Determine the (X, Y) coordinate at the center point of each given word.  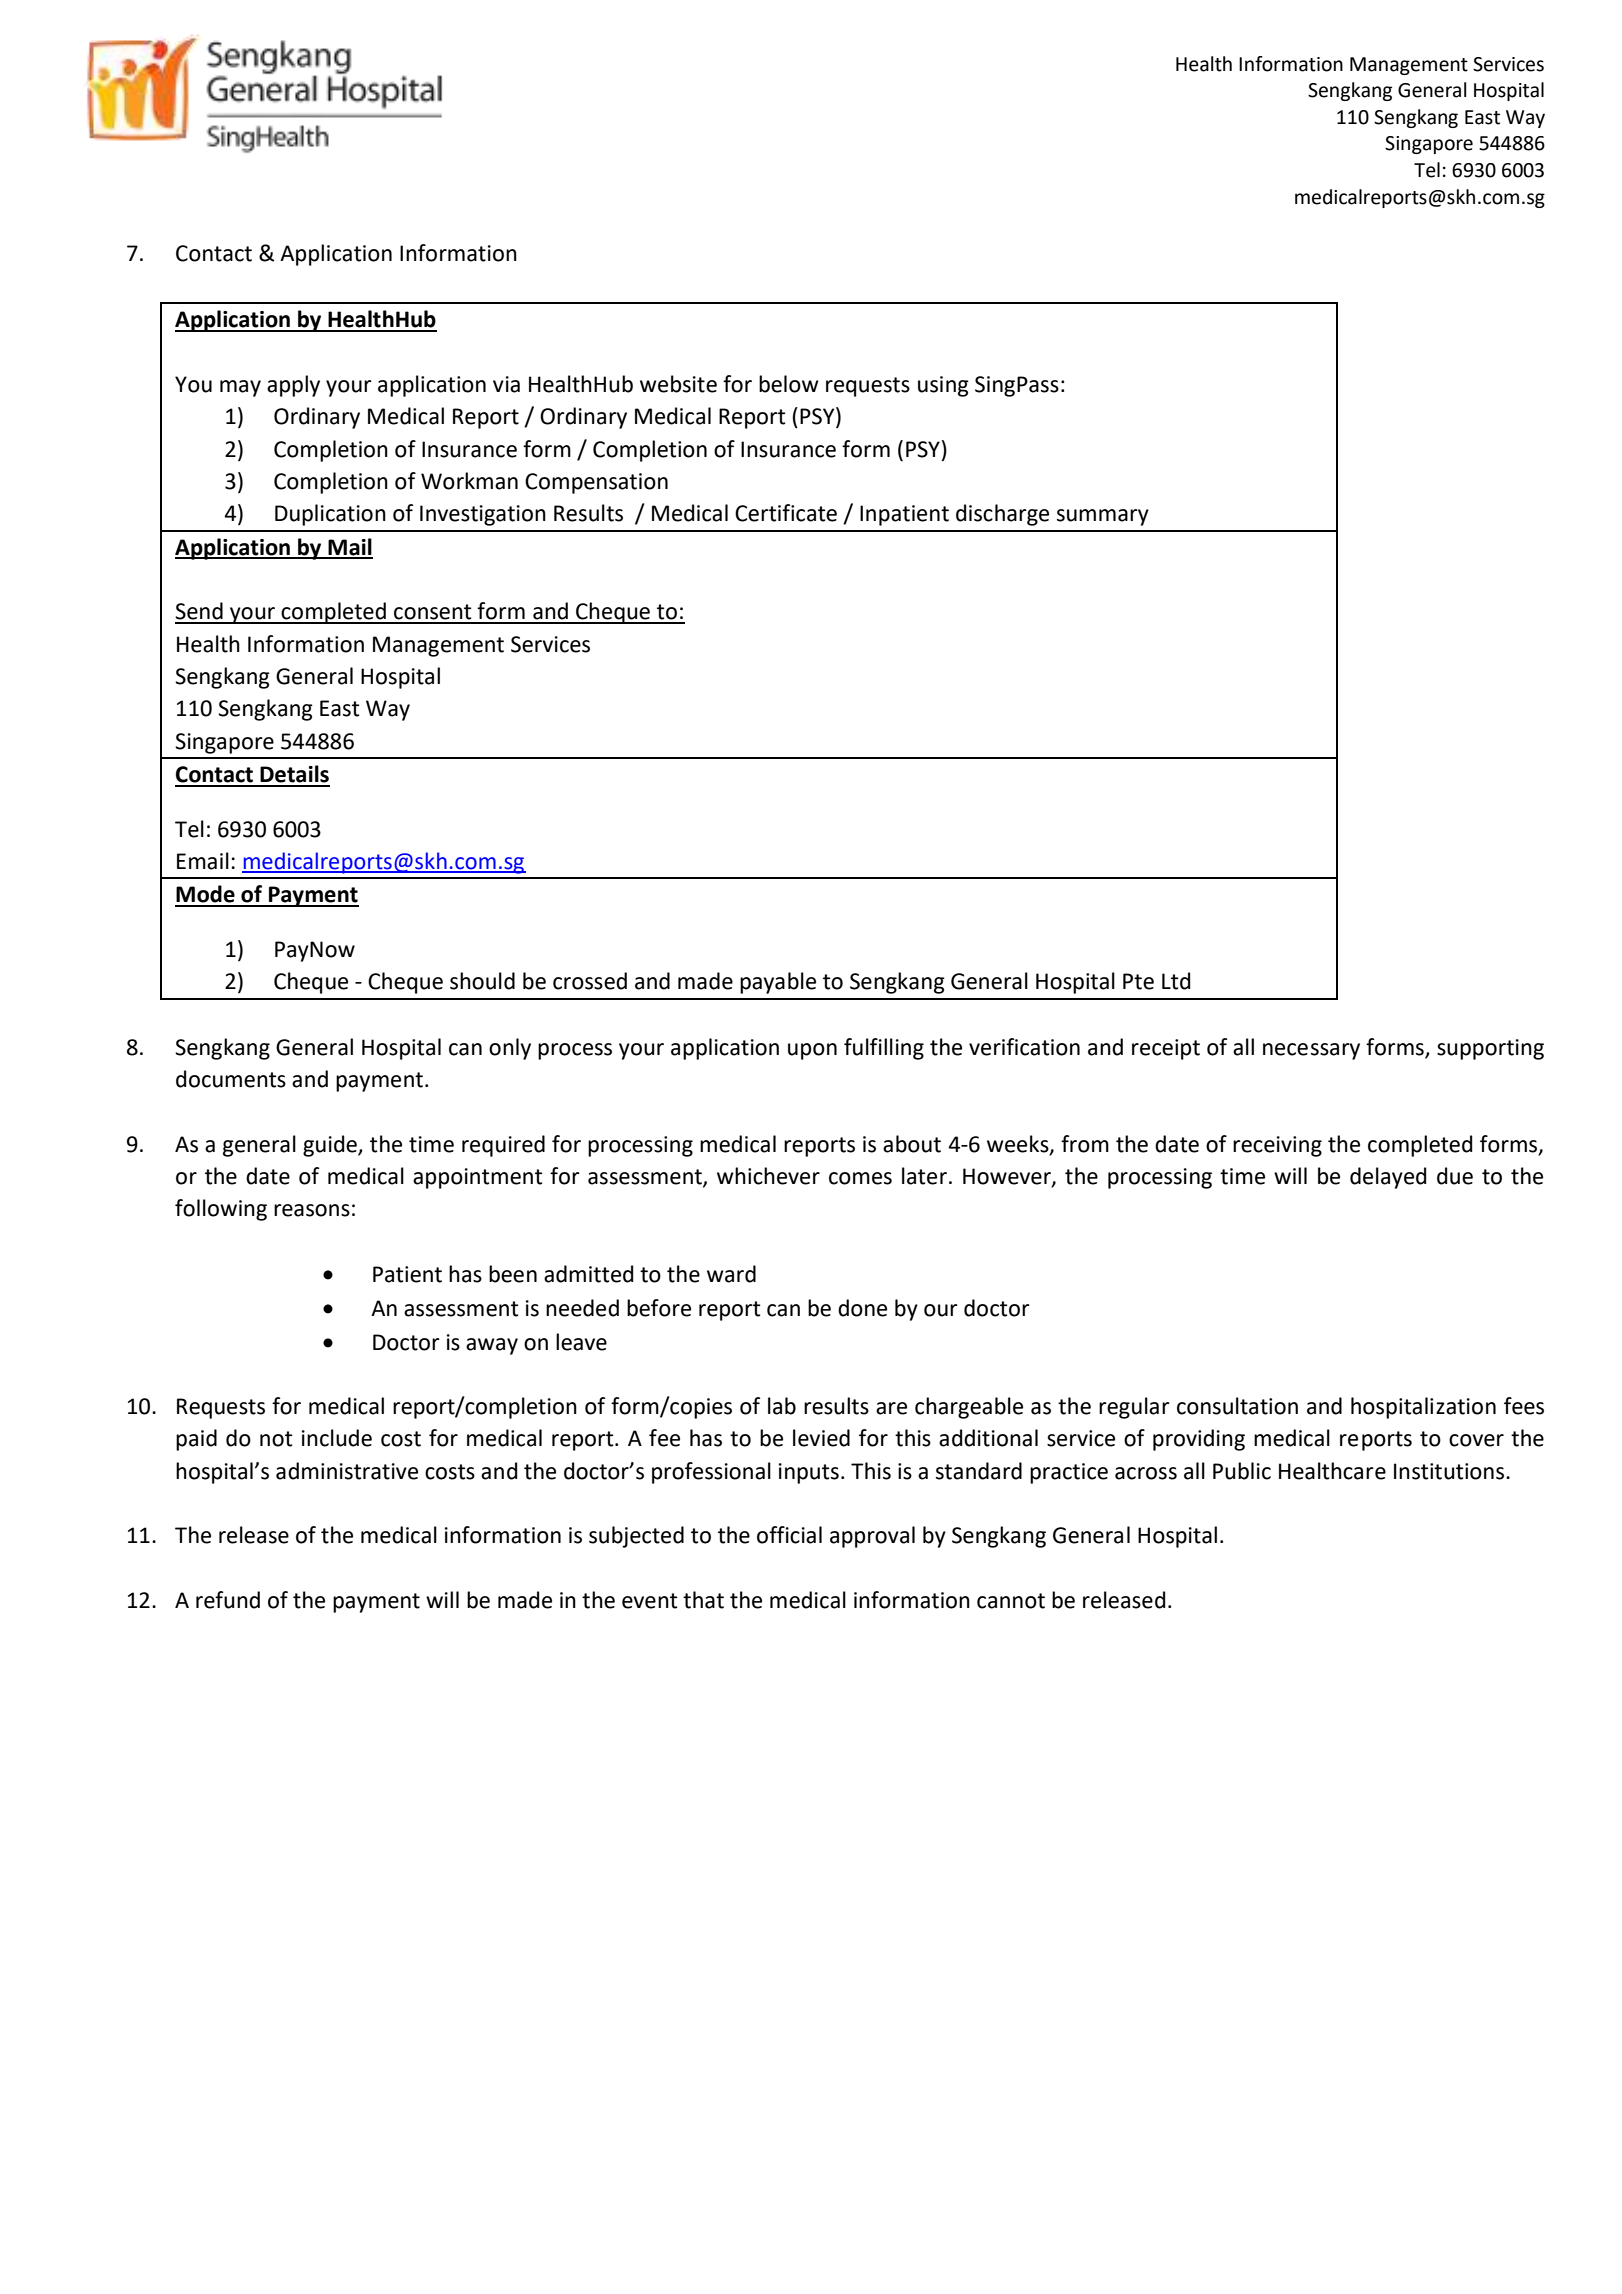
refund (228, 1600)
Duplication (330, 515)
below (789, 384)
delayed (1388, 1178)
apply (293, 386)
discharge (1002, 515)
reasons (312, 1210)
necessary (1311, 1051)
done (862, 1308)
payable (778, 983)
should (482, 981)
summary (1103, 517)
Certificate (786, 513)
